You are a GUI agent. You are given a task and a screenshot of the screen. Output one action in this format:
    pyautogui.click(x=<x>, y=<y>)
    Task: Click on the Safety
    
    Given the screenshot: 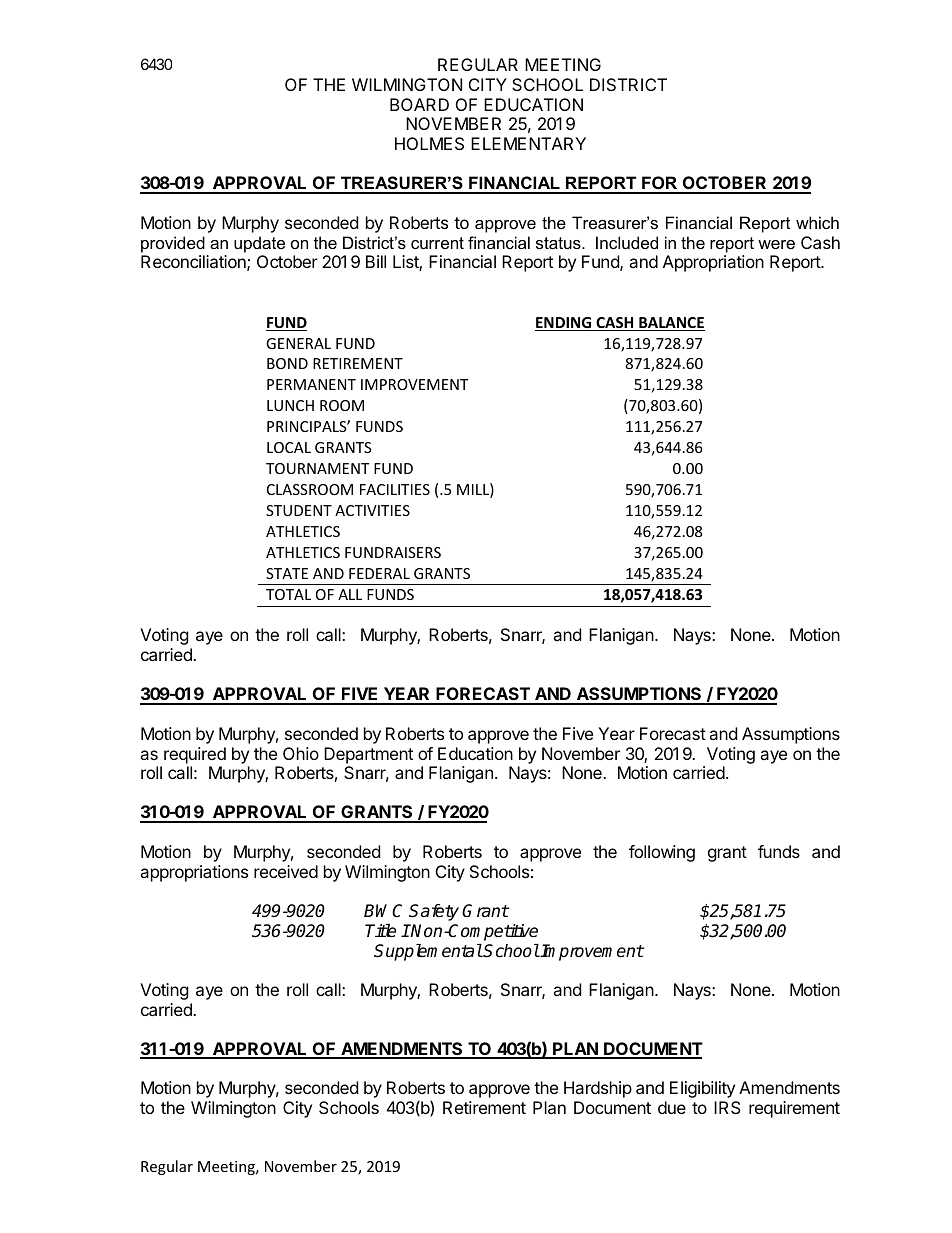 What is the action you would take?
    pyautogui.click(x=434, y=912)
